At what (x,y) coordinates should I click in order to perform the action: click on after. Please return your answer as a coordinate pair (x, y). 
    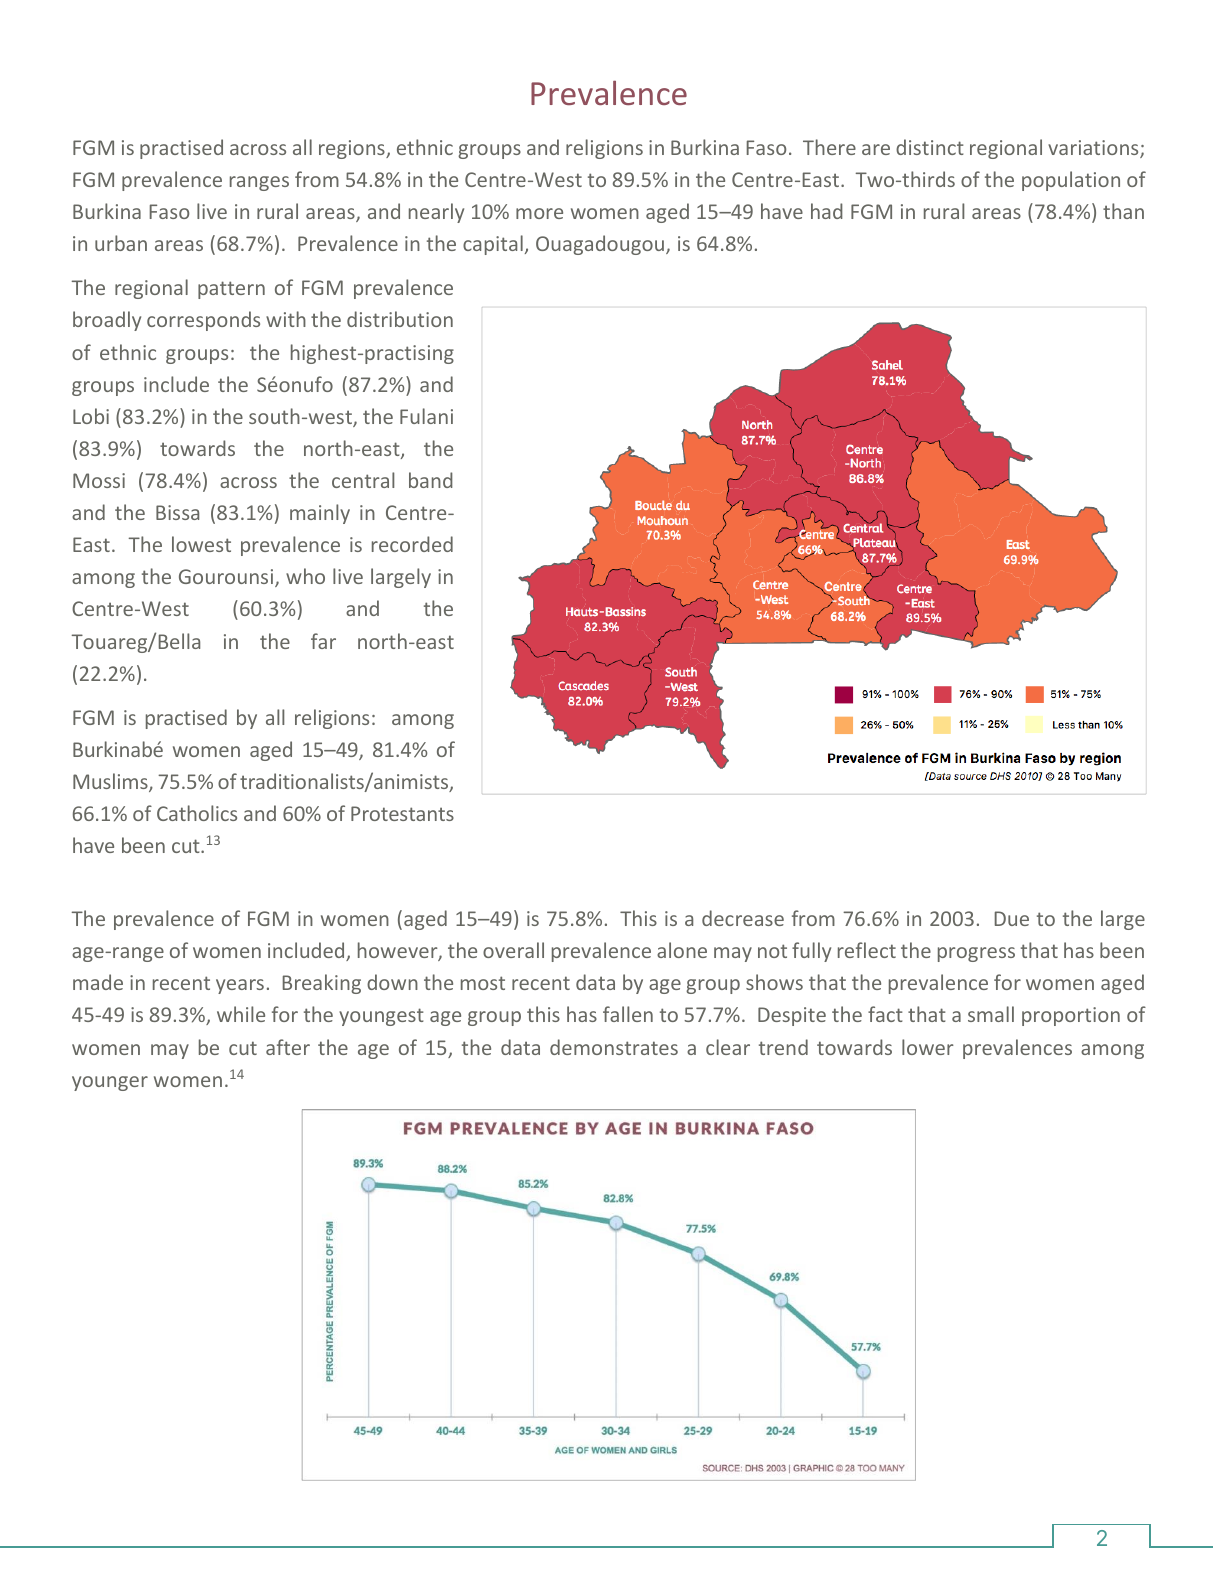
    Looking at the image, I should click on (288, 1047).
